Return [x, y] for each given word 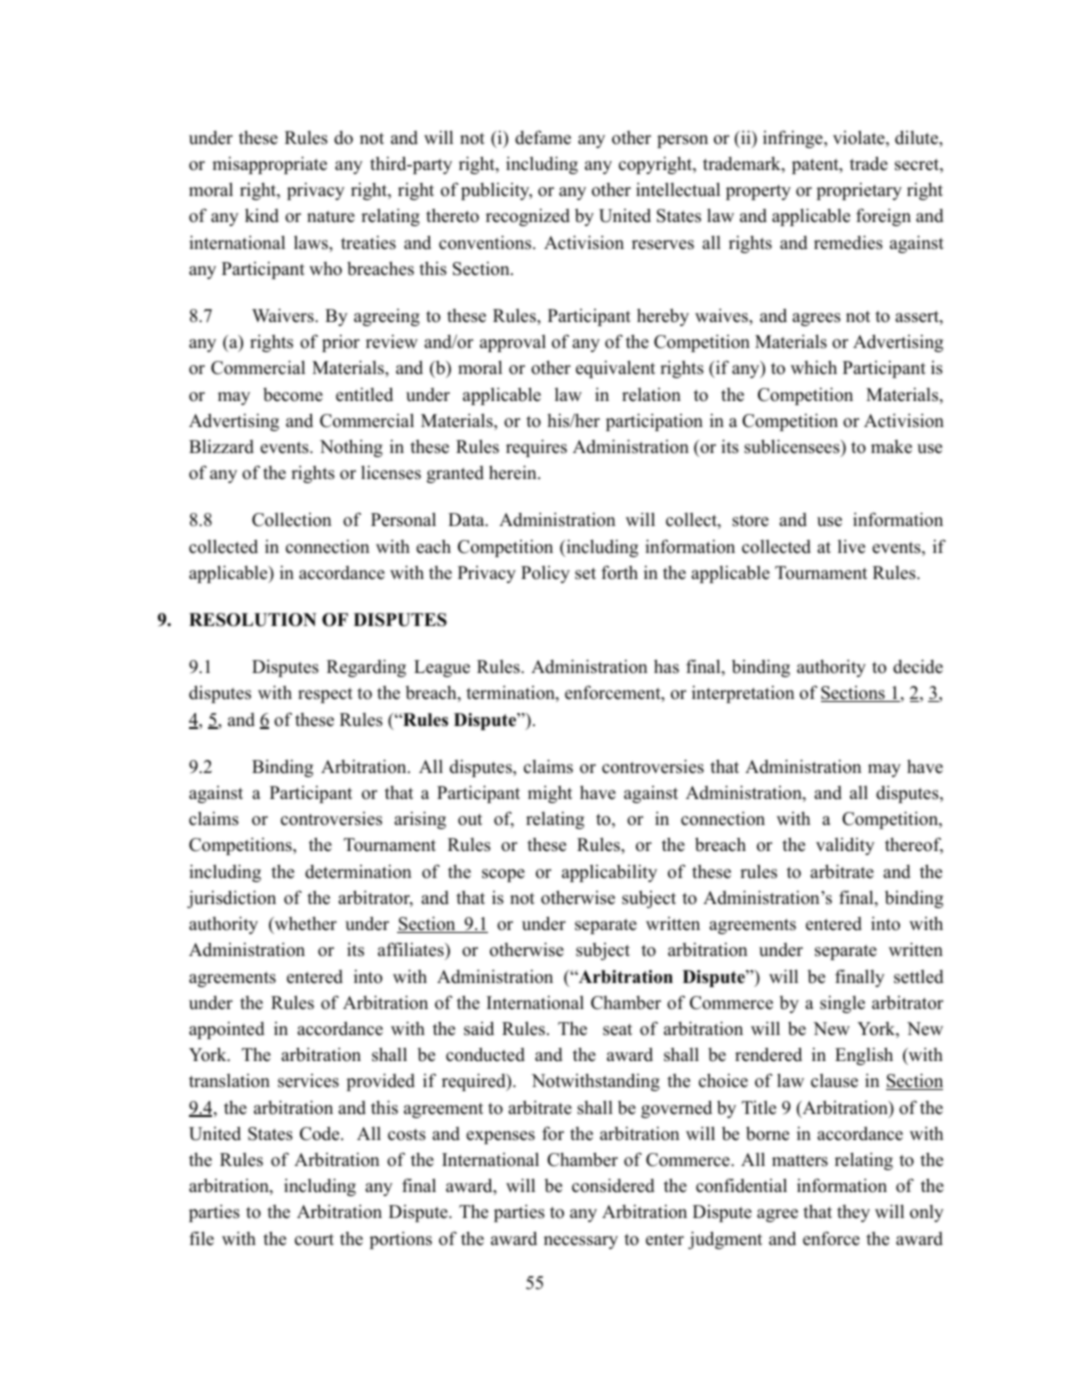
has [666, 666]
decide [918, 666]
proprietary [859, 191]
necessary [581, 1242]
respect [325, 695]
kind [262, 215]
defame [543, 137]
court [314, 1240]
